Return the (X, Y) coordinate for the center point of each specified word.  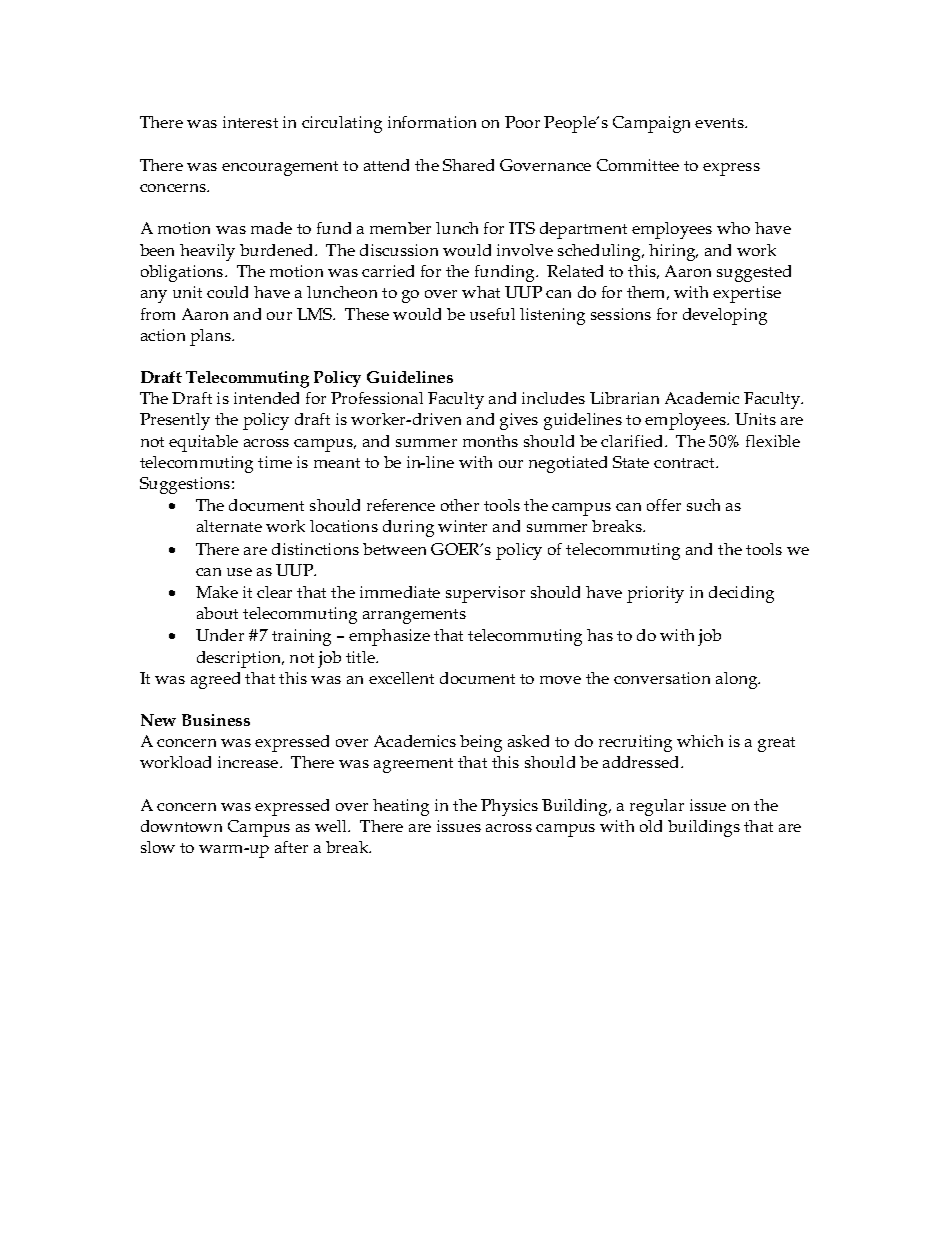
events (721, 123)
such (703, 505)
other (460, 505)
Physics (509, 807)
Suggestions (186, 485)
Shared (468, 165)
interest (250, 122)
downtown (181, 826)
